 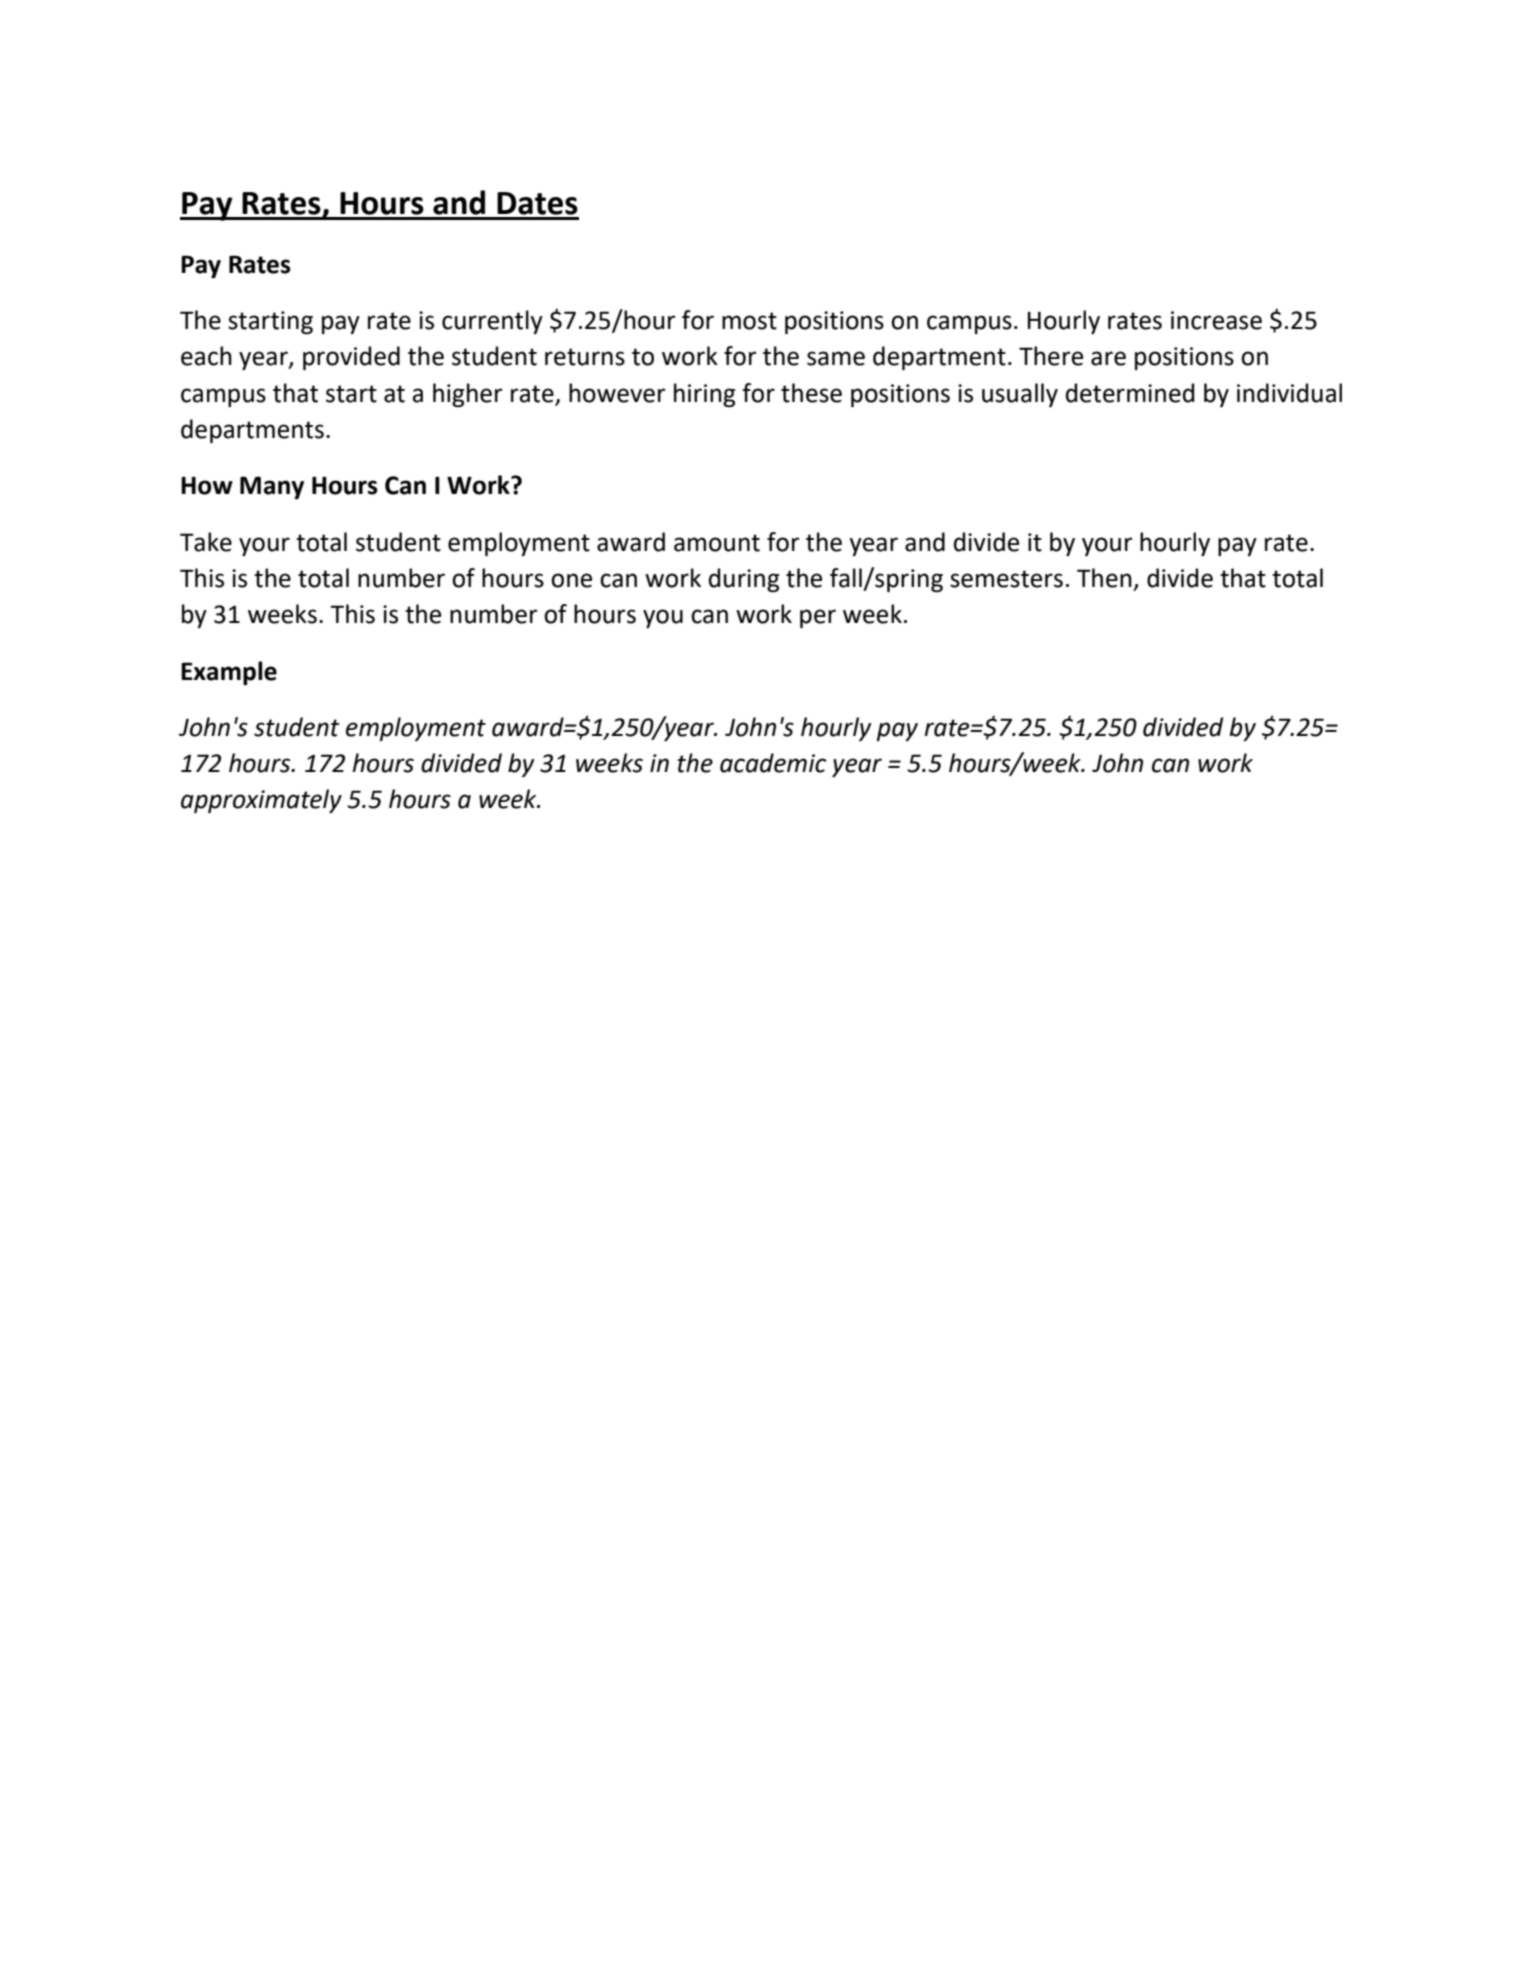 I want to click on academic, so click(x=773, y=763).
